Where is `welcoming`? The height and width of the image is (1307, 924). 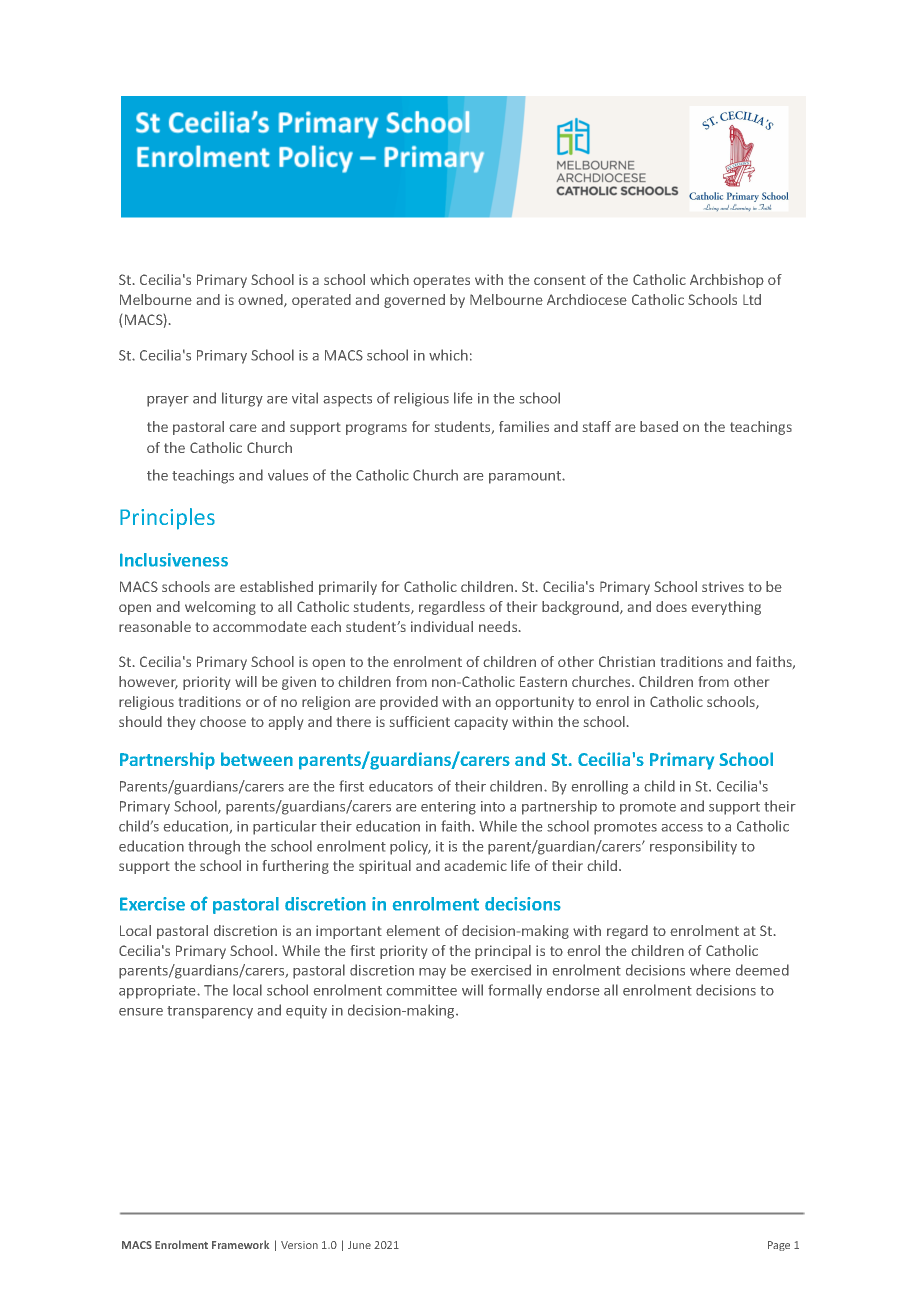
welcoming is located at coordinates (220, 608).
